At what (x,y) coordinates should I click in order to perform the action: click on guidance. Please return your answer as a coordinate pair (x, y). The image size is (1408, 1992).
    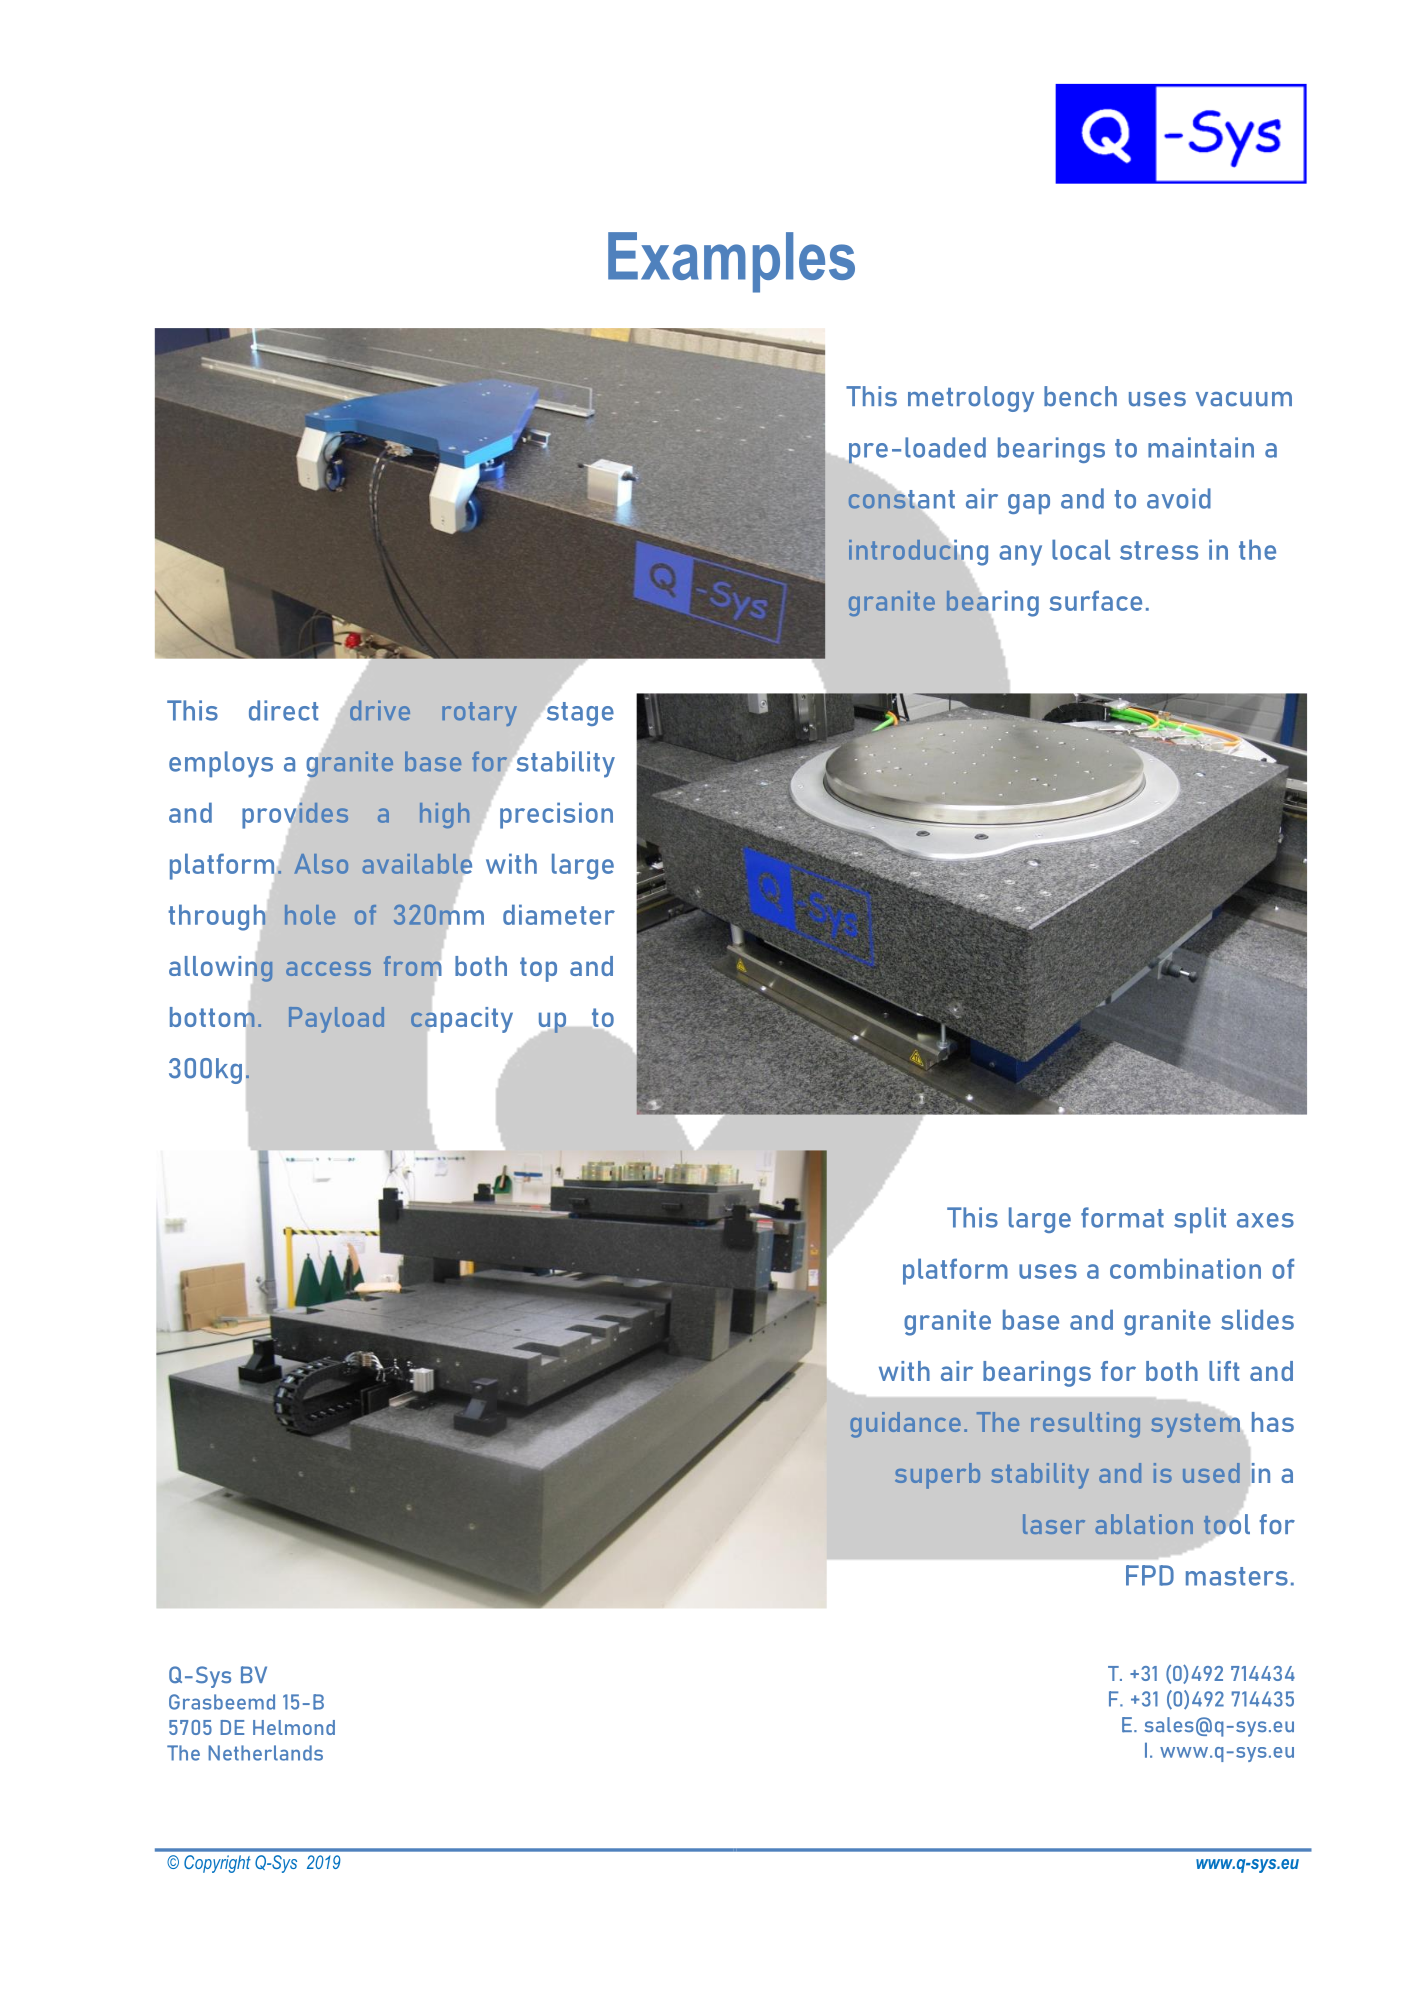
    Looking at the image, I should click on (905, 1425).
